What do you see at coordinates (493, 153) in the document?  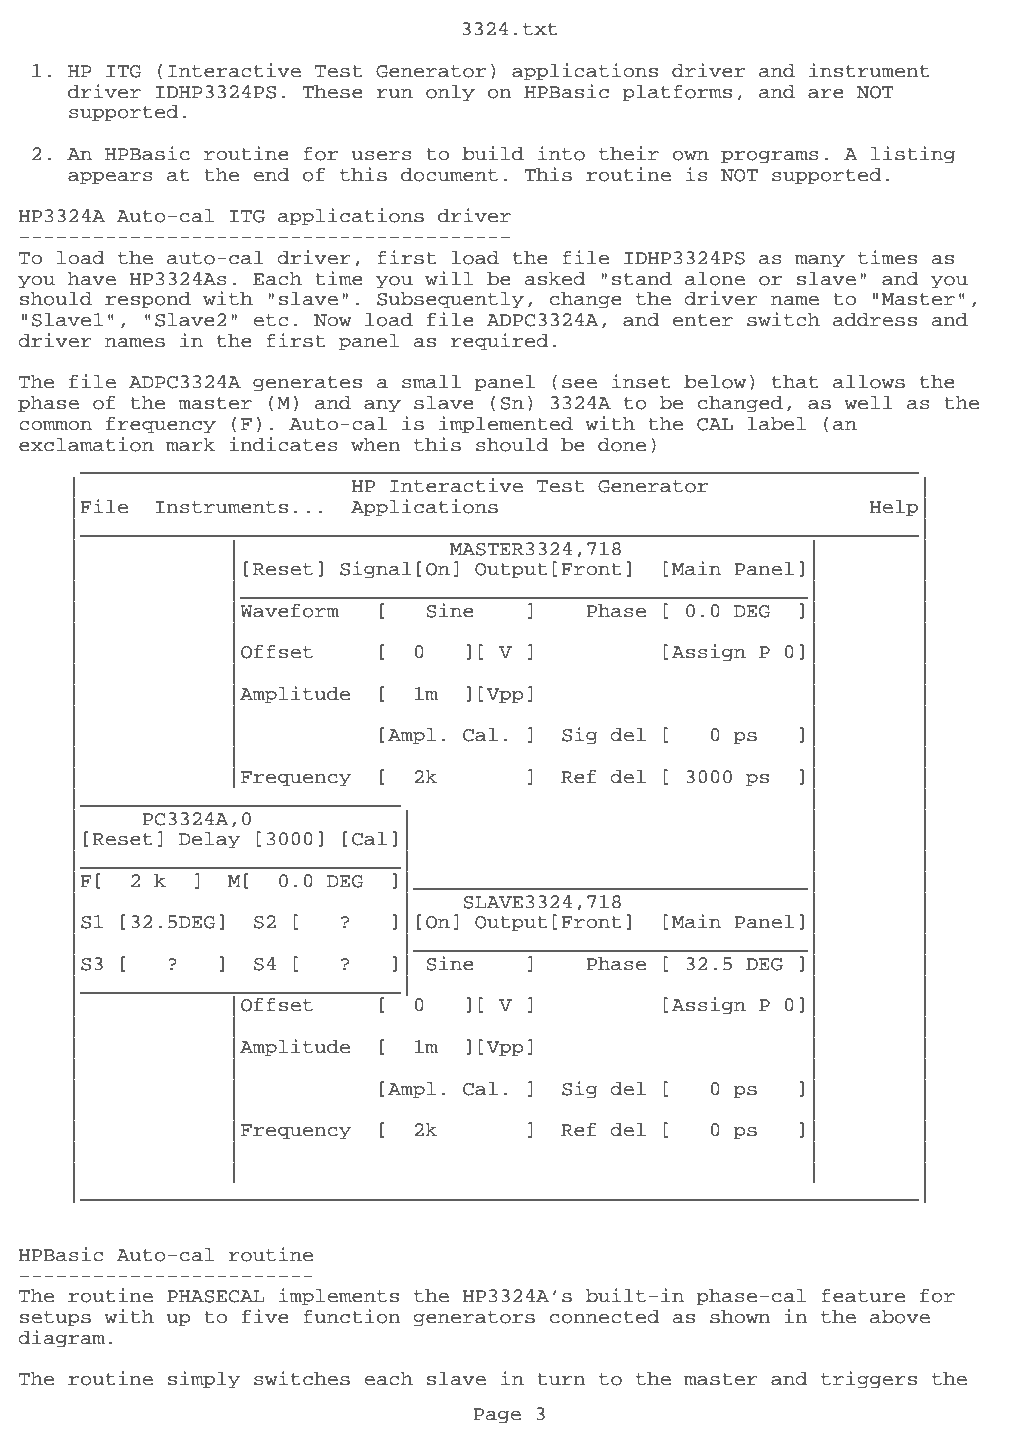 I see `build` at bounding box center [493, 153].
